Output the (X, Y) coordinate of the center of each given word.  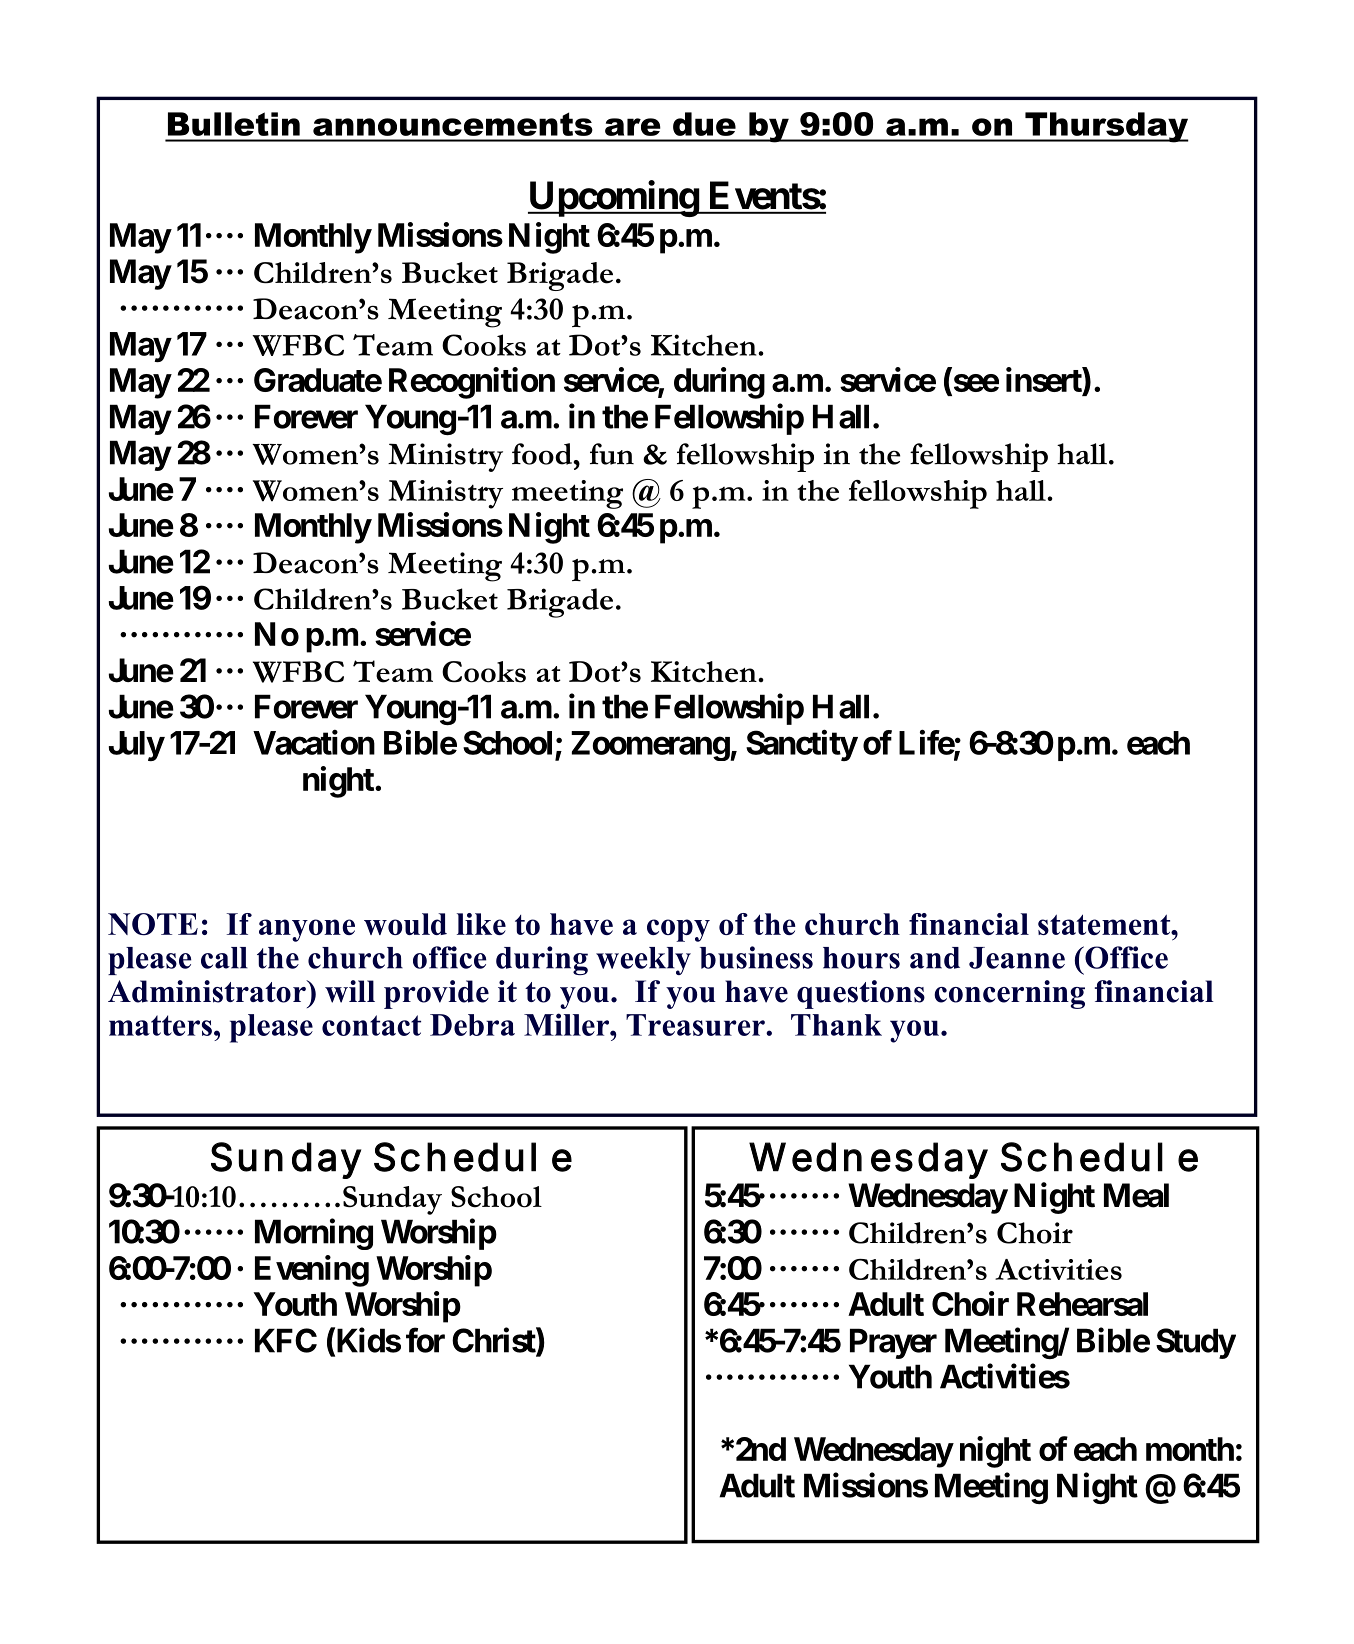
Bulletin (234, 124)
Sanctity (802, 745)
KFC (286, 1340)
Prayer (893, 1343)
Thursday (1106, 127)
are (633, 127)
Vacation (314, 742)
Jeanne (1017, 958)
